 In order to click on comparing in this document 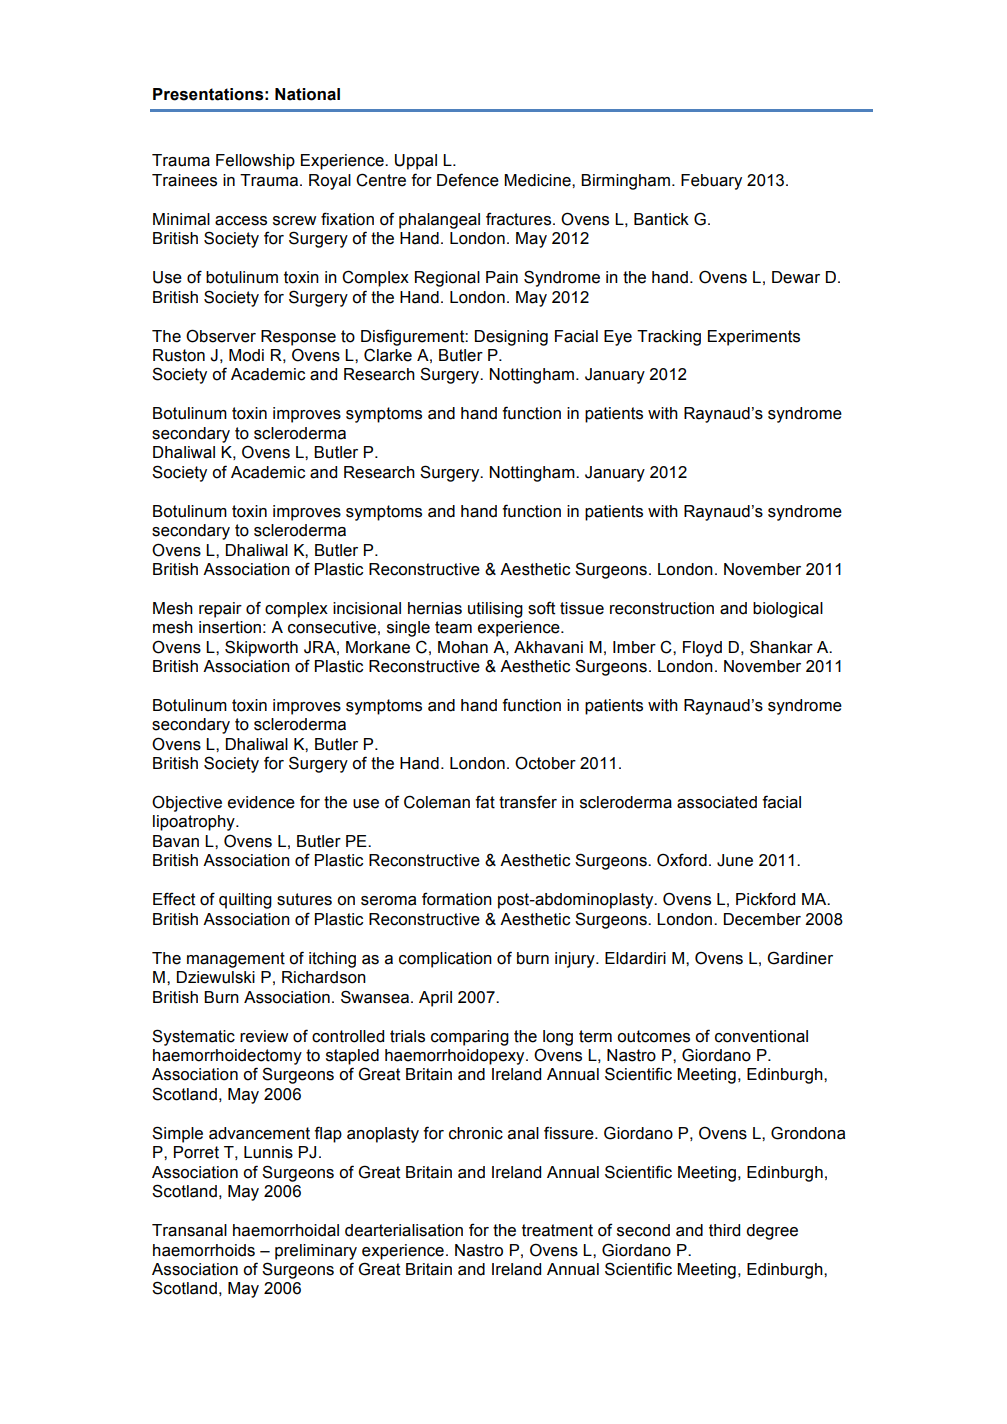, I will do `click(470, 1038)`.
